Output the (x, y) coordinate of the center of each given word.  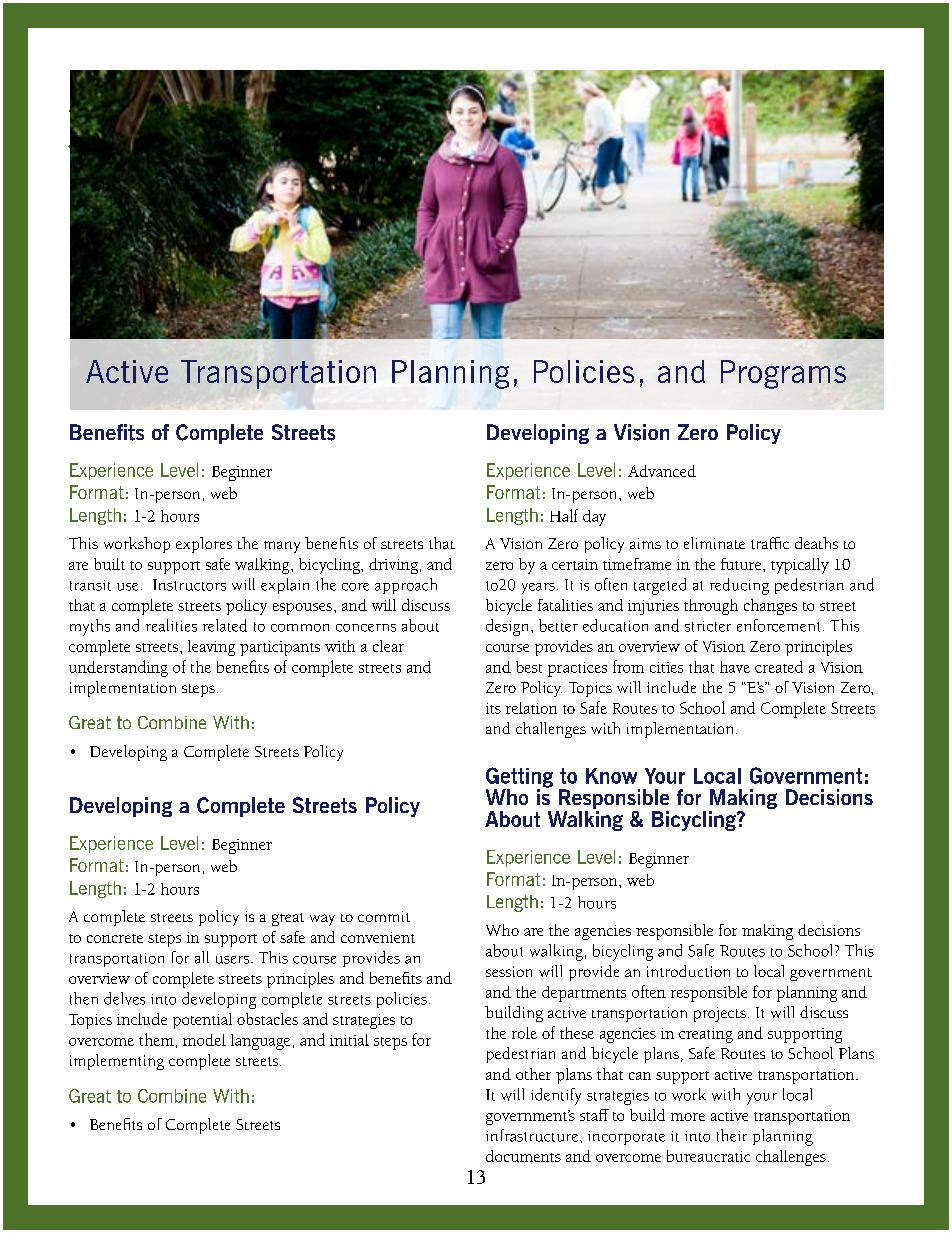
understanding (118, 668)
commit (384, 916)
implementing (117, 1062)
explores (204, 545)
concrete (115, 938)
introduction (688, 971)
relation (531, 708)
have (735, 667)
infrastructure (532, 1135)
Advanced (662, 471)
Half (564, 515)
